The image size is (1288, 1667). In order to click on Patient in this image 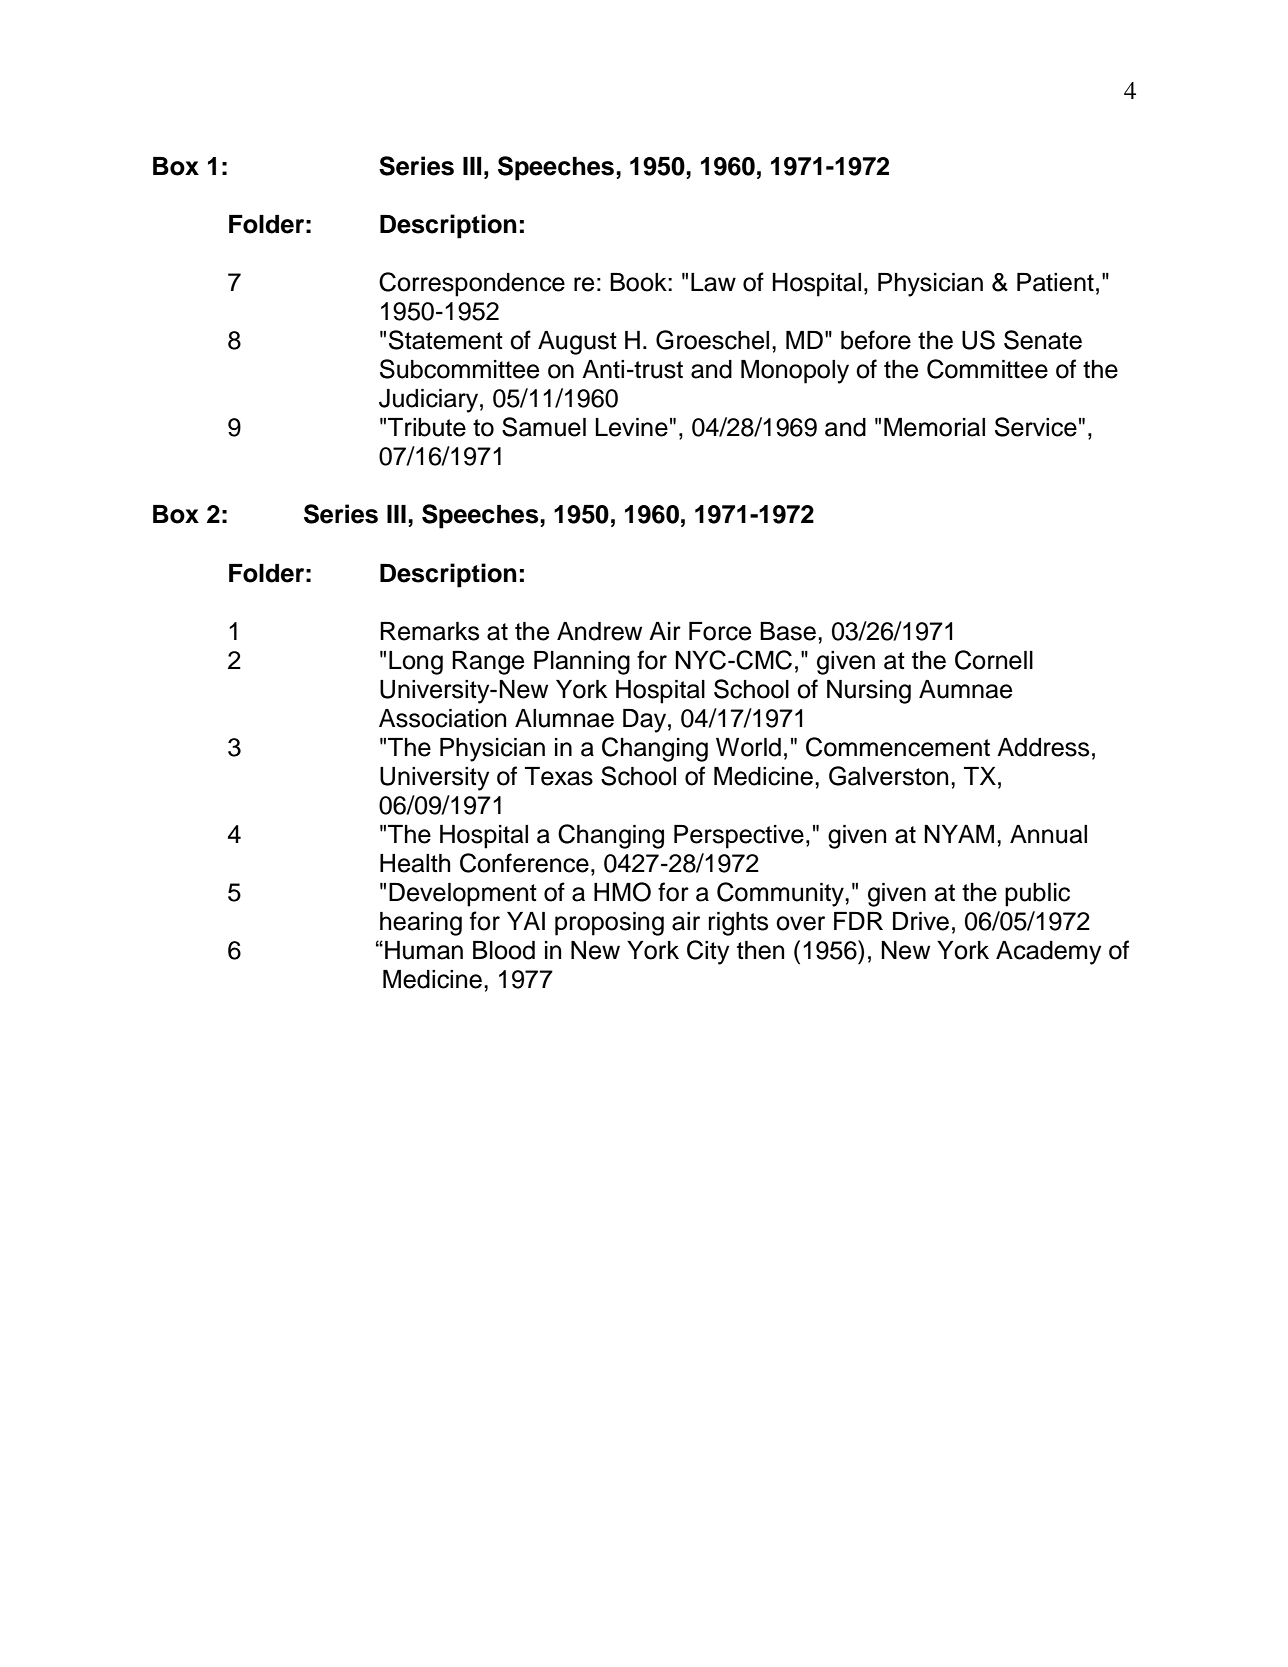, I will do `click(1055, 282)`.
